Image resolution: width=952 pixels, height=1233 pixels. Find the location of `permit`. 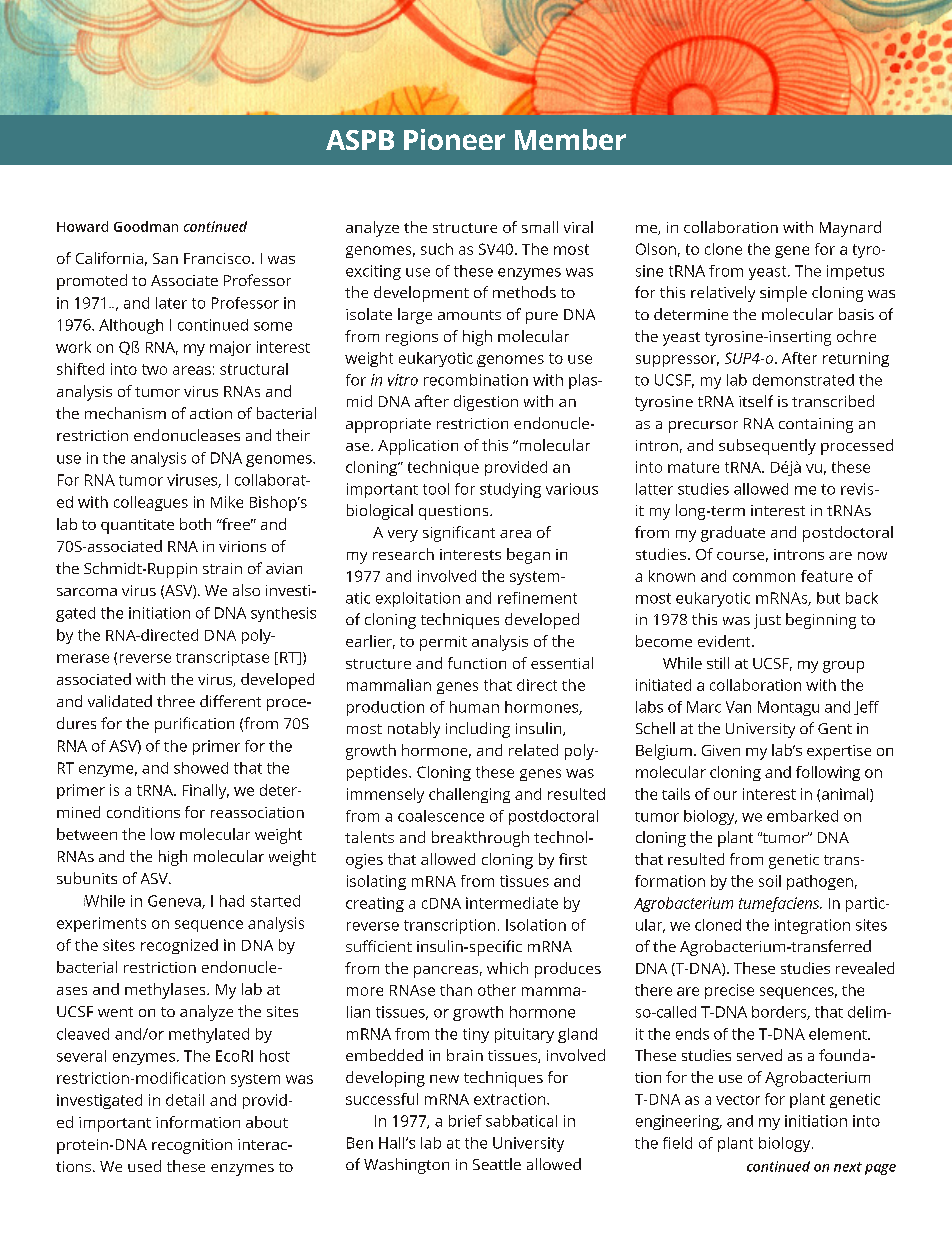

permit is located at coordinates (443, 643).
